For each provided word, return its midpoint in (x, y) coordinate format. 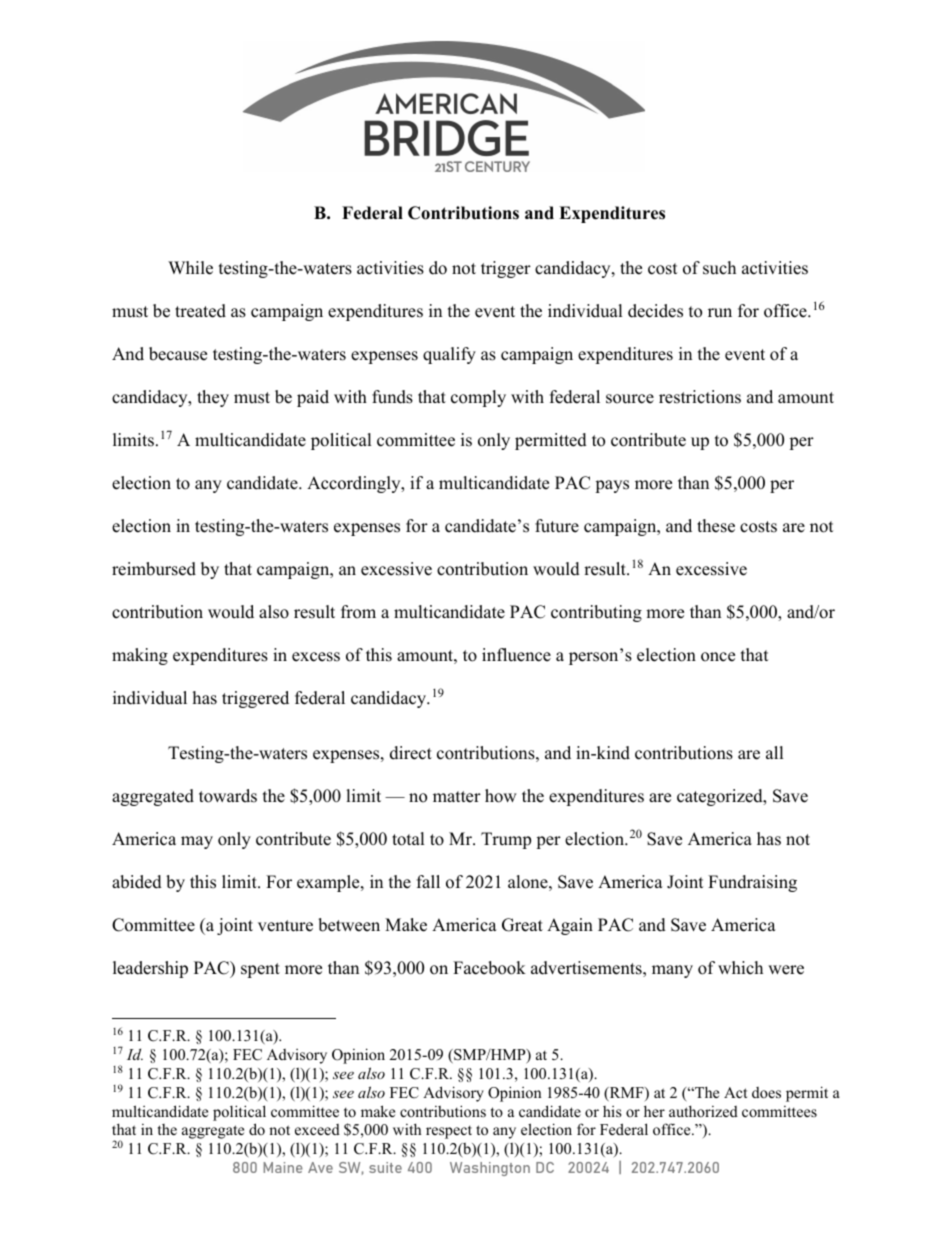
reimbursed (154, 569)
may (197, 842)
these (716, 526)
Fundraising (752, 883)
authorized (703, 1111)
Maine (283, 1167)
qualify (449, 355)
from (358, 612)
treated (200, 311)
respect (449, 1132)
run (720, 313)
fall (428, 881)
